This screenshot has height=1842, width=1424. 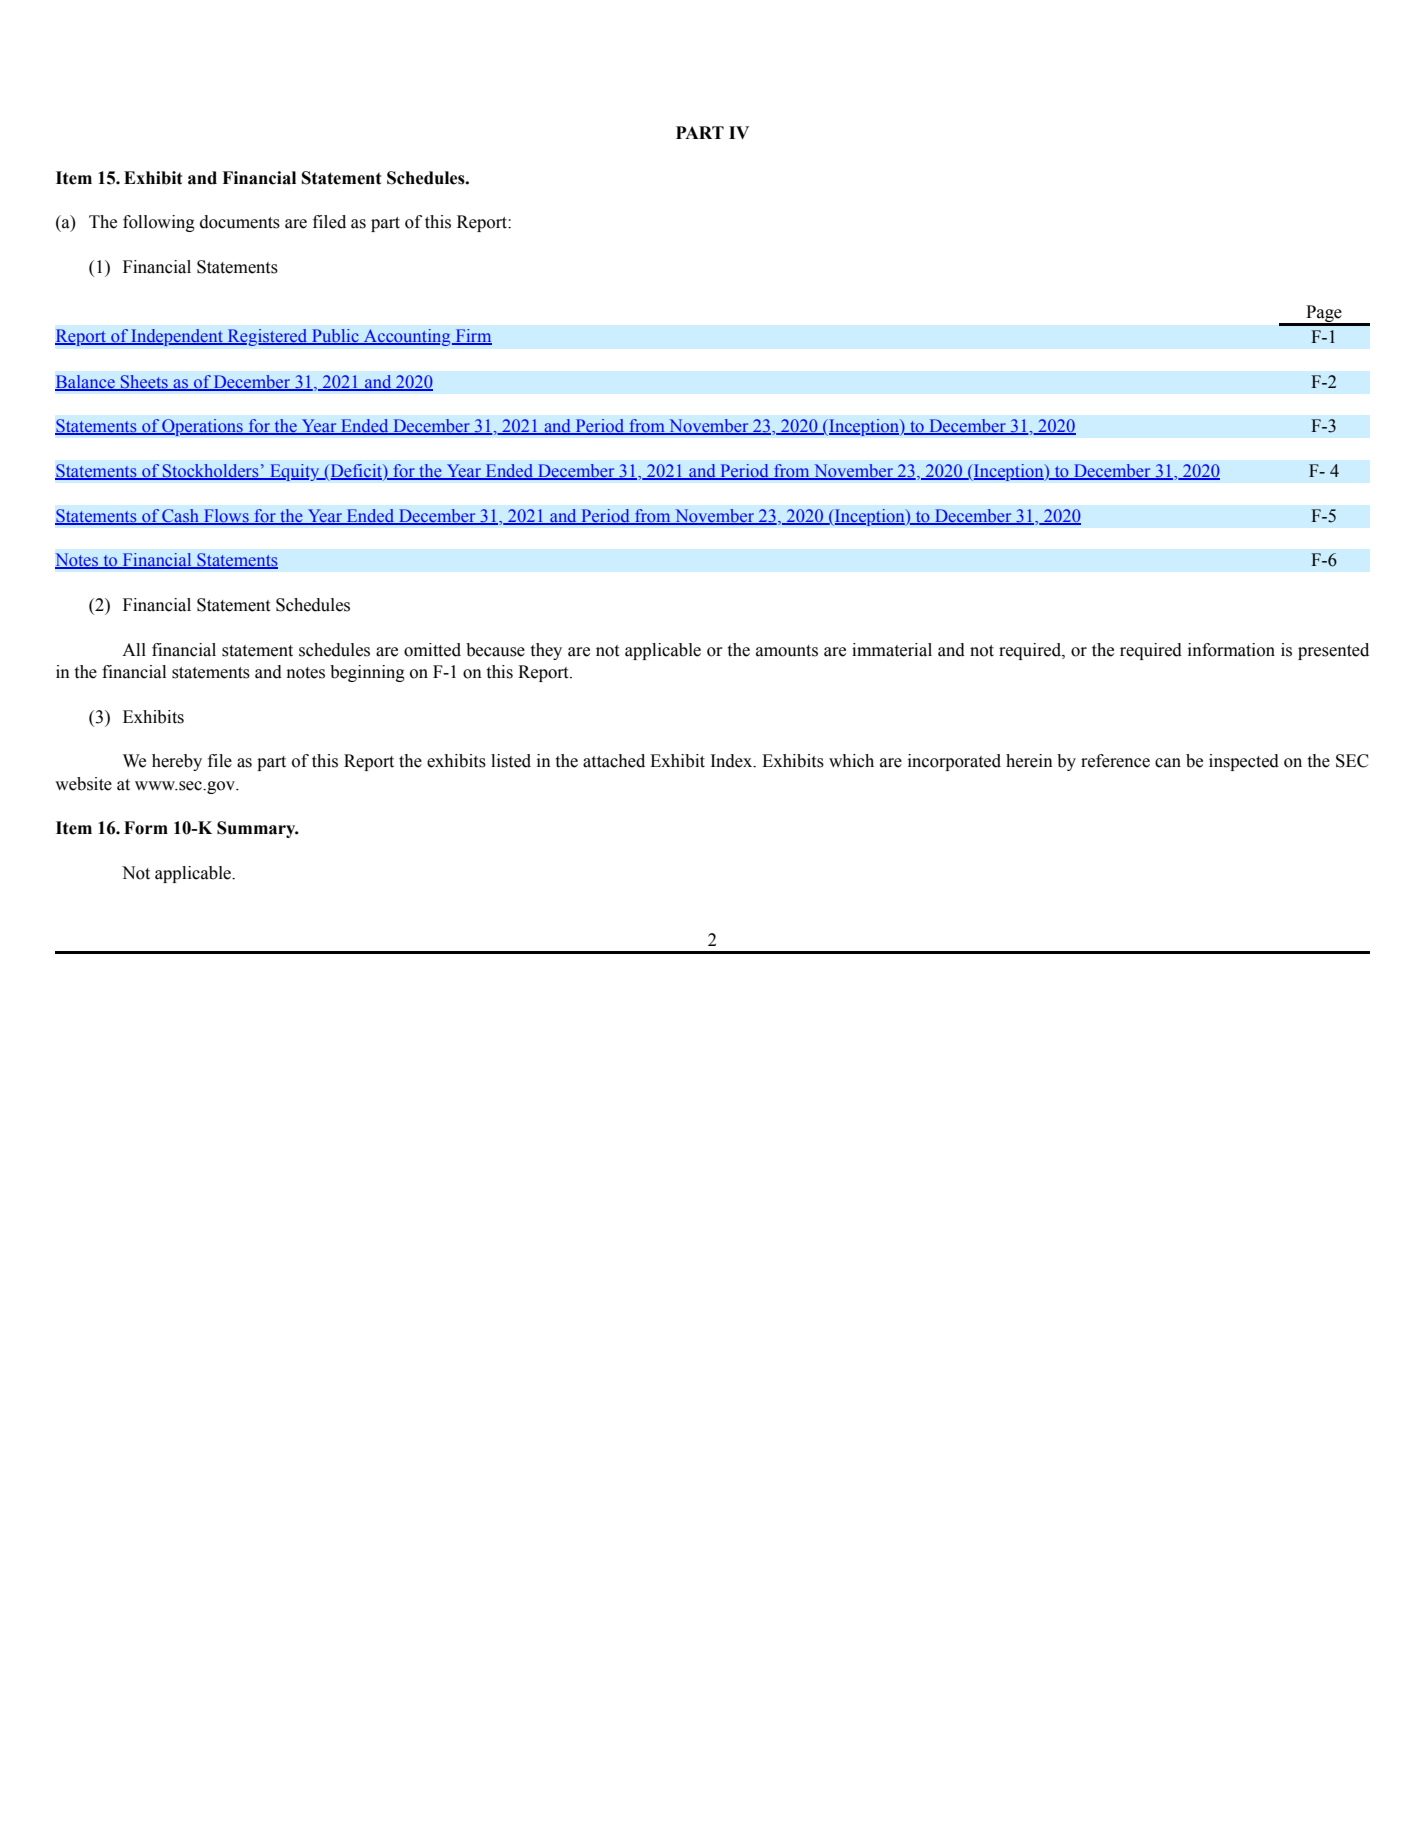 I want to click on documents, so click(x=240, y=222).
